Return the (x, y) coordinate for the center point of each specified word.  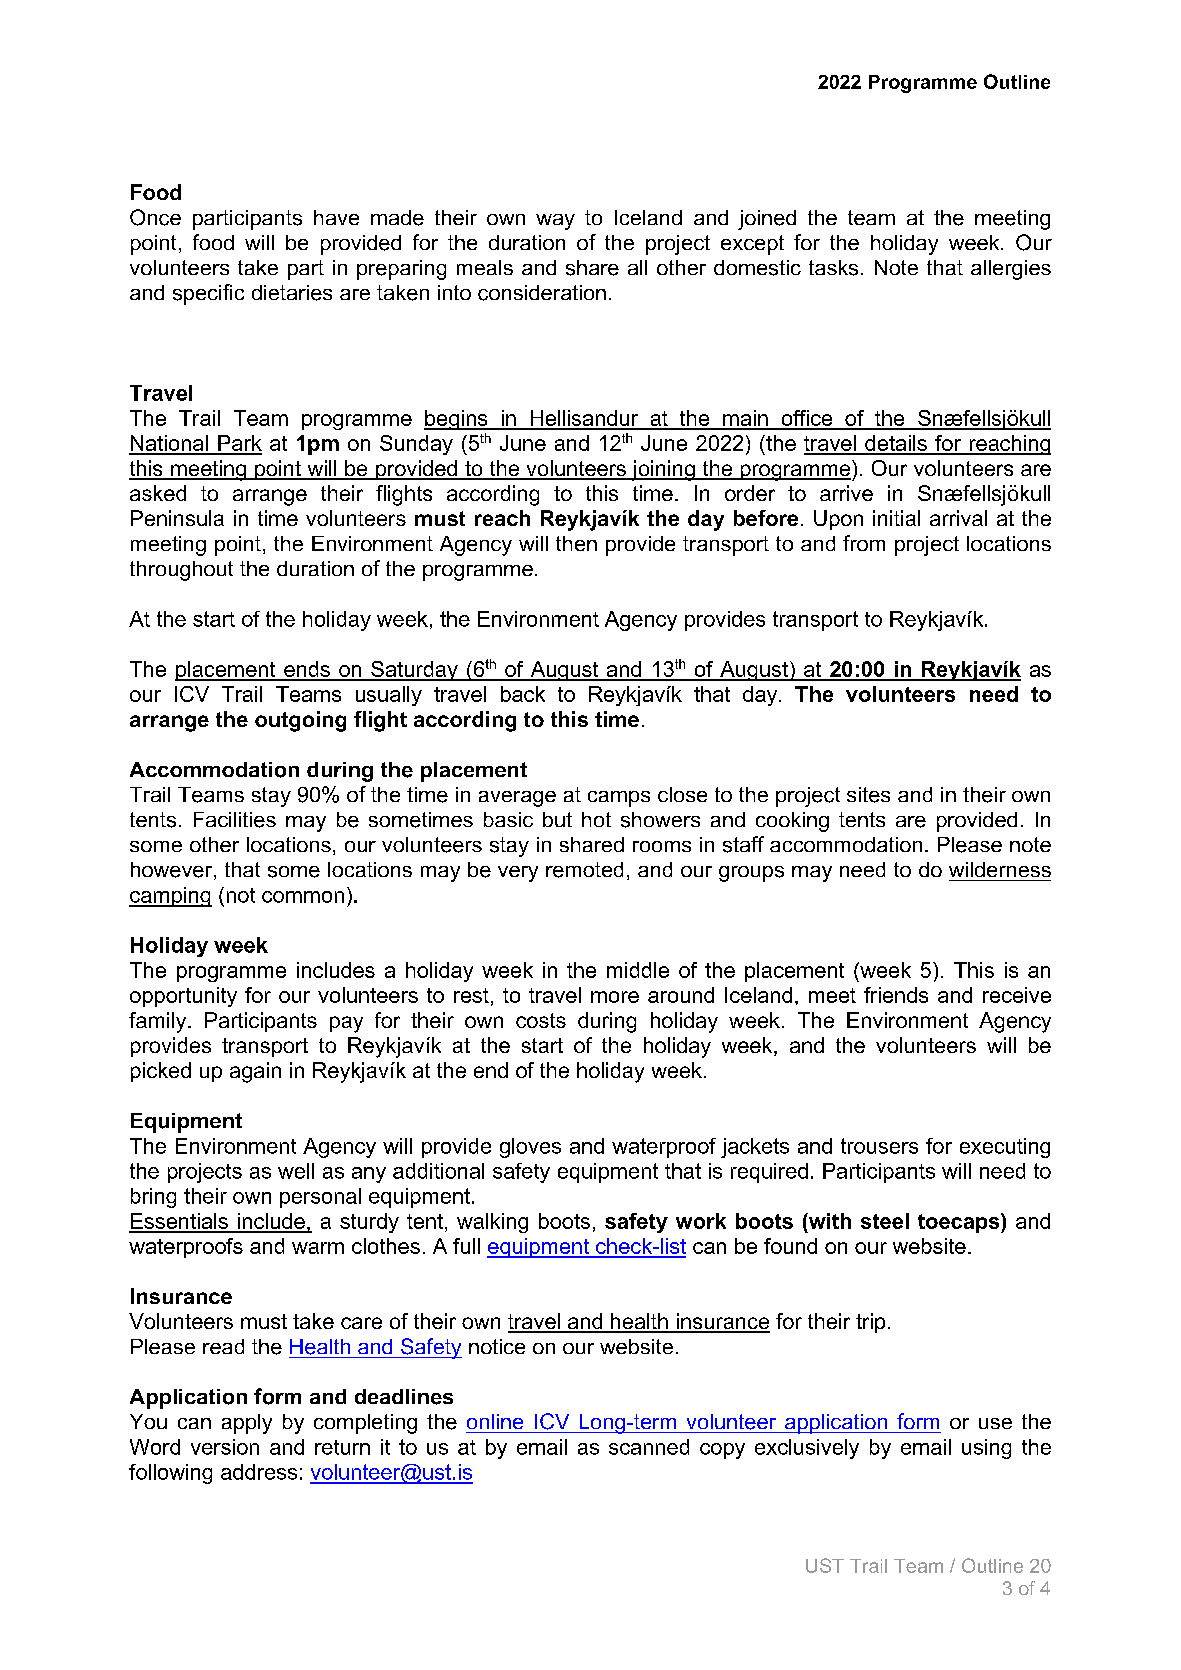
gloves (530, 1148)
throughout (181, 571)
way (555, 222)
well (296, 1171)
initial (896, 518)
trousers (879, 1146)
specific (208, 294)
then (576, 543)
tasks (833, 268)
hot (596, 819)
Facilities (235, 820)
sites (868, 795)
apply (247, 1424)
